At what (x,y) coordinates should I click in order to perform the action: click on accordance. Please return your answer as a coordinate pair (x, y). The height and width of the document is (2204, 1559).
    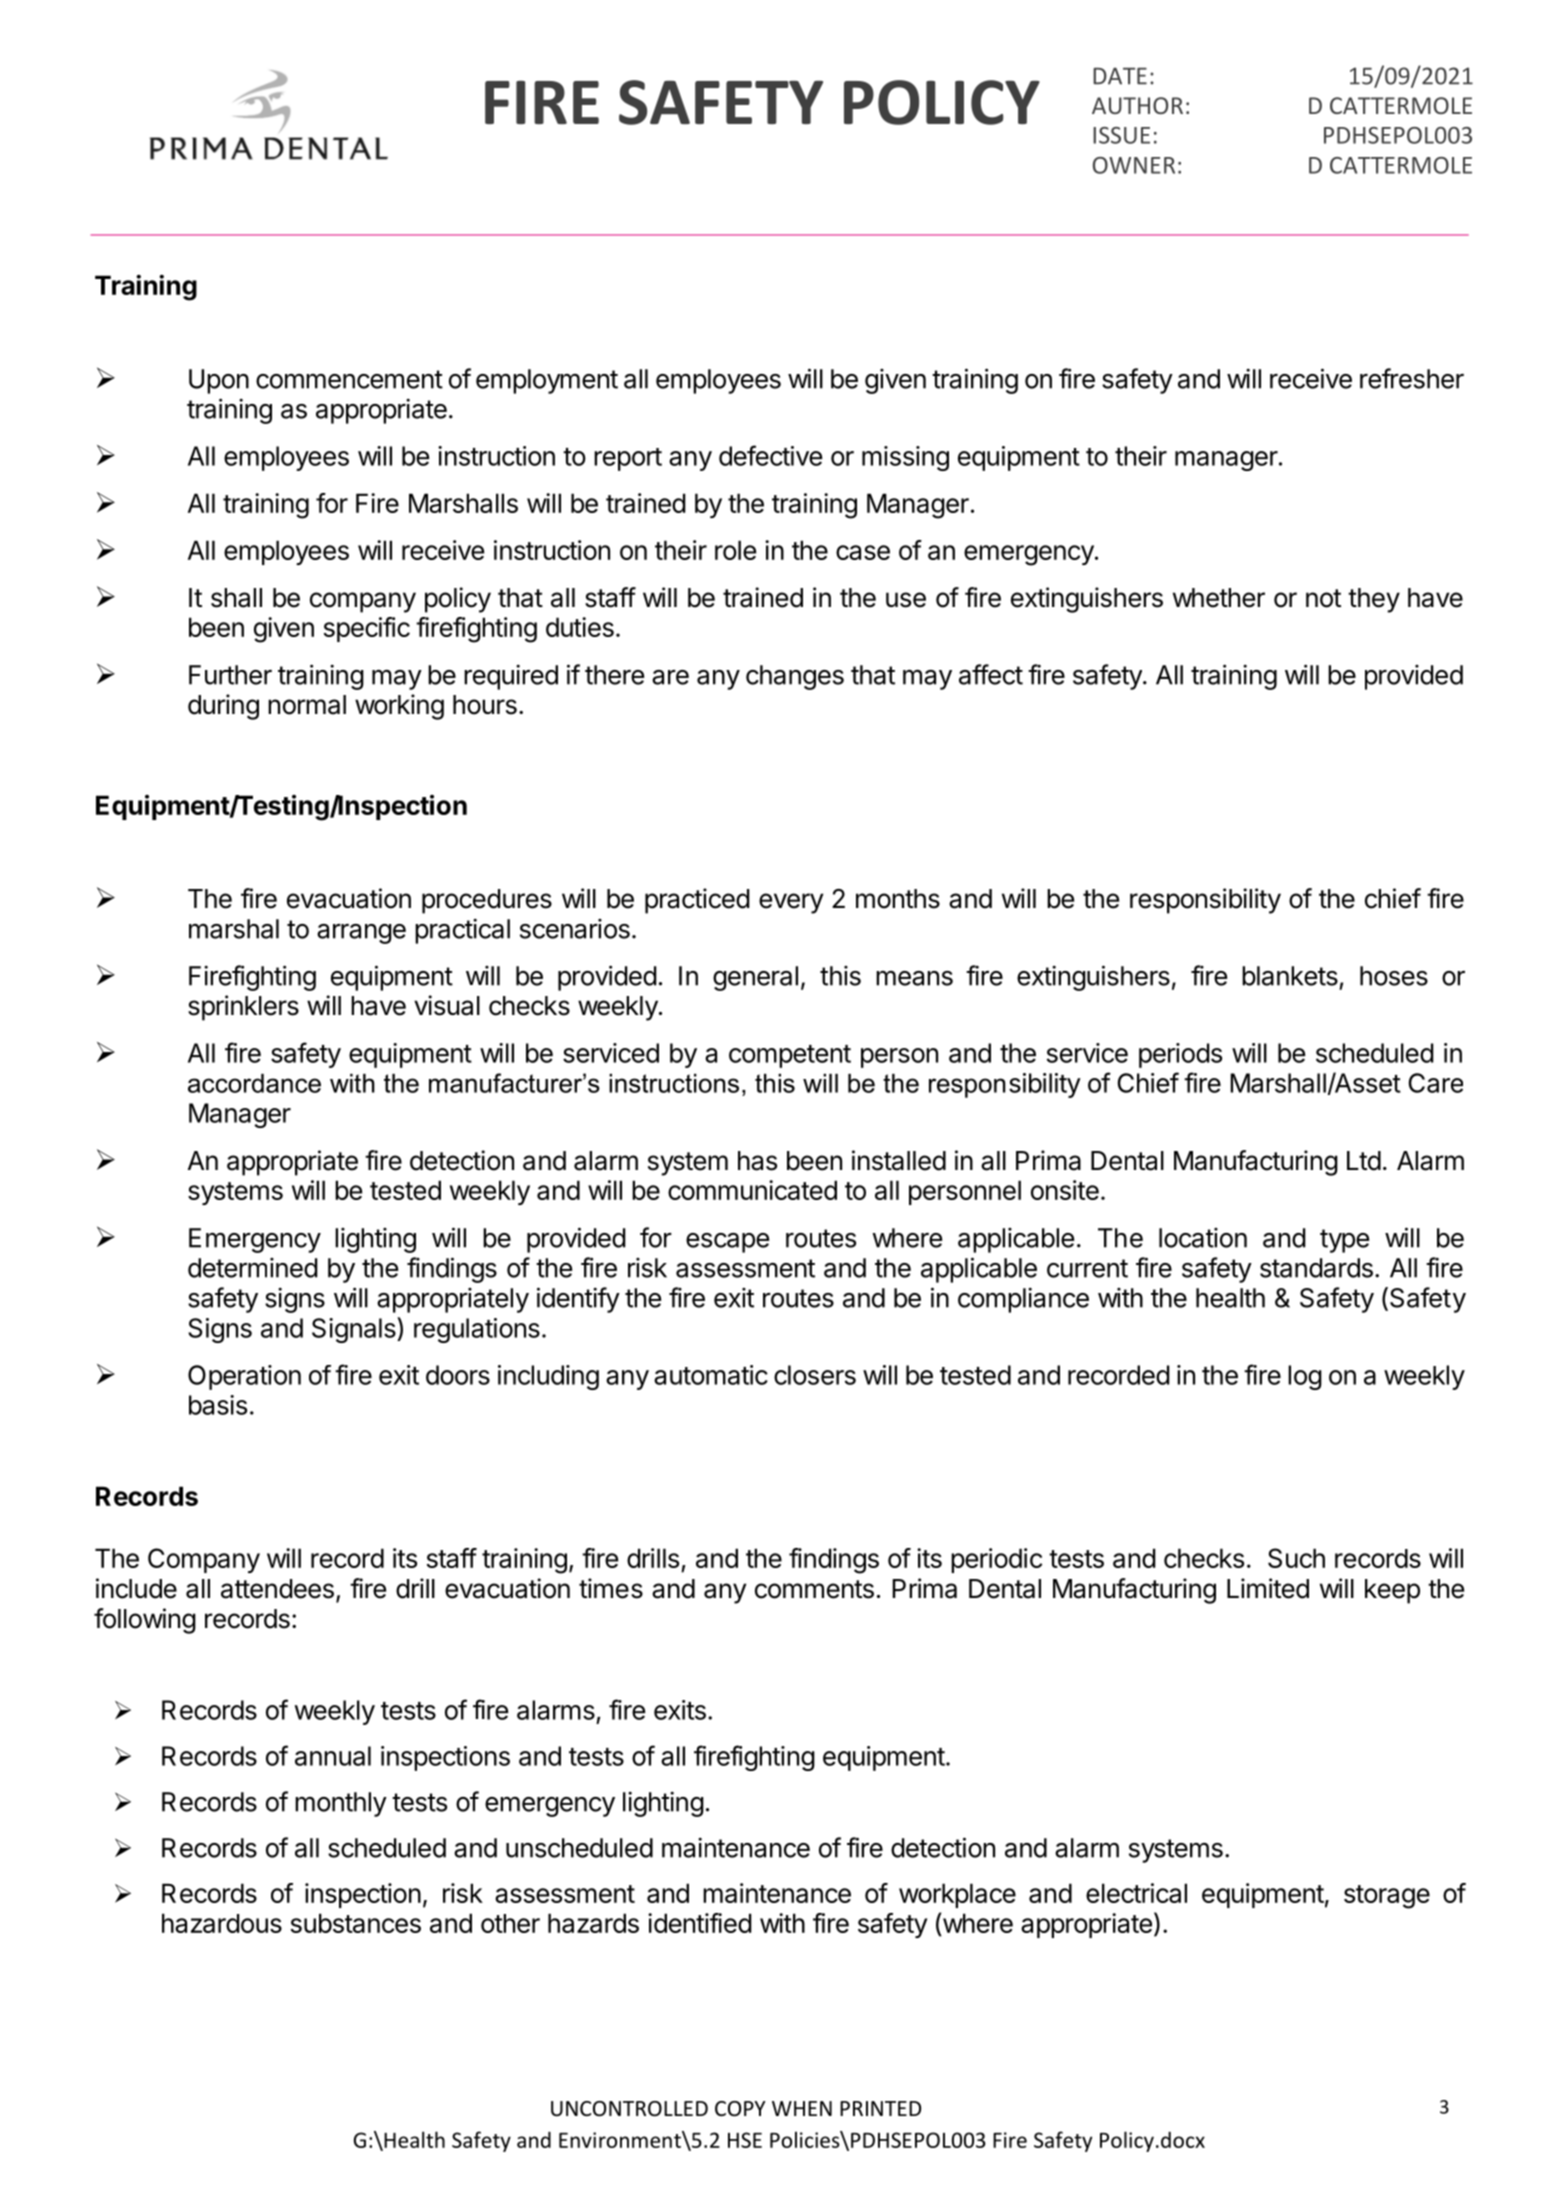
    Looking at the image, I should click on (254, 1083).
